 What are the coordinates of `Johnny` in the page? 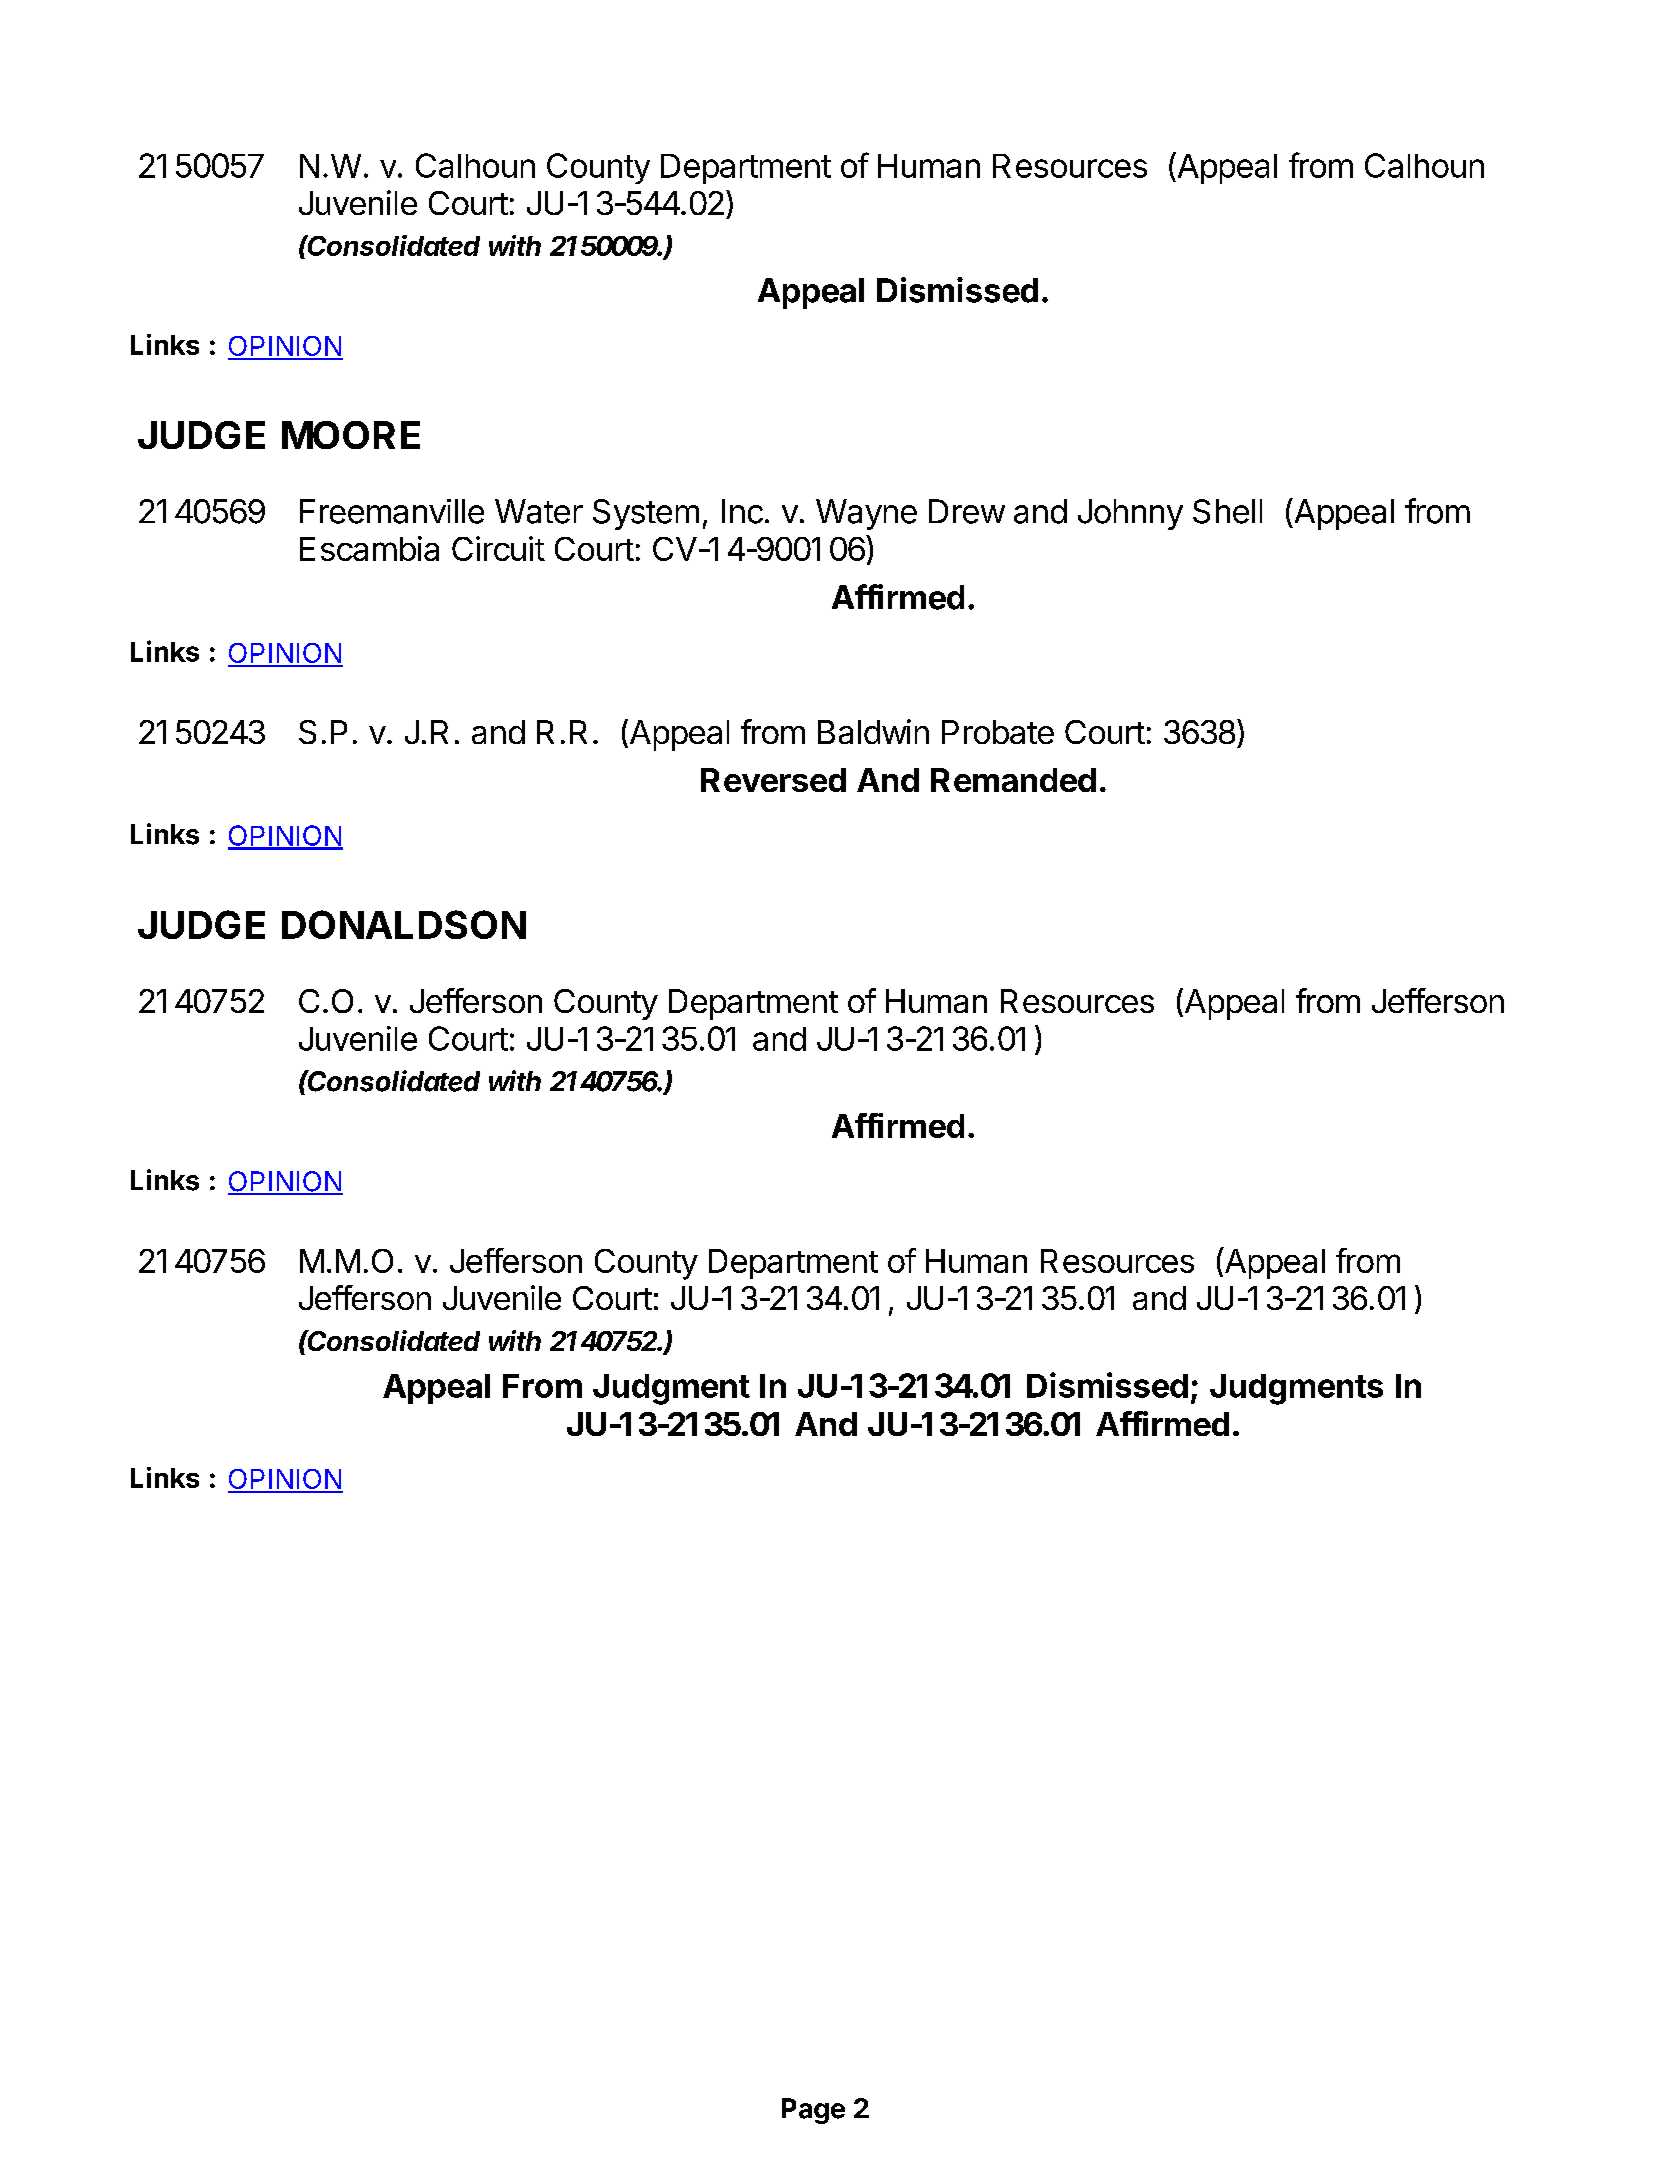 It's located at (1130, 514).
